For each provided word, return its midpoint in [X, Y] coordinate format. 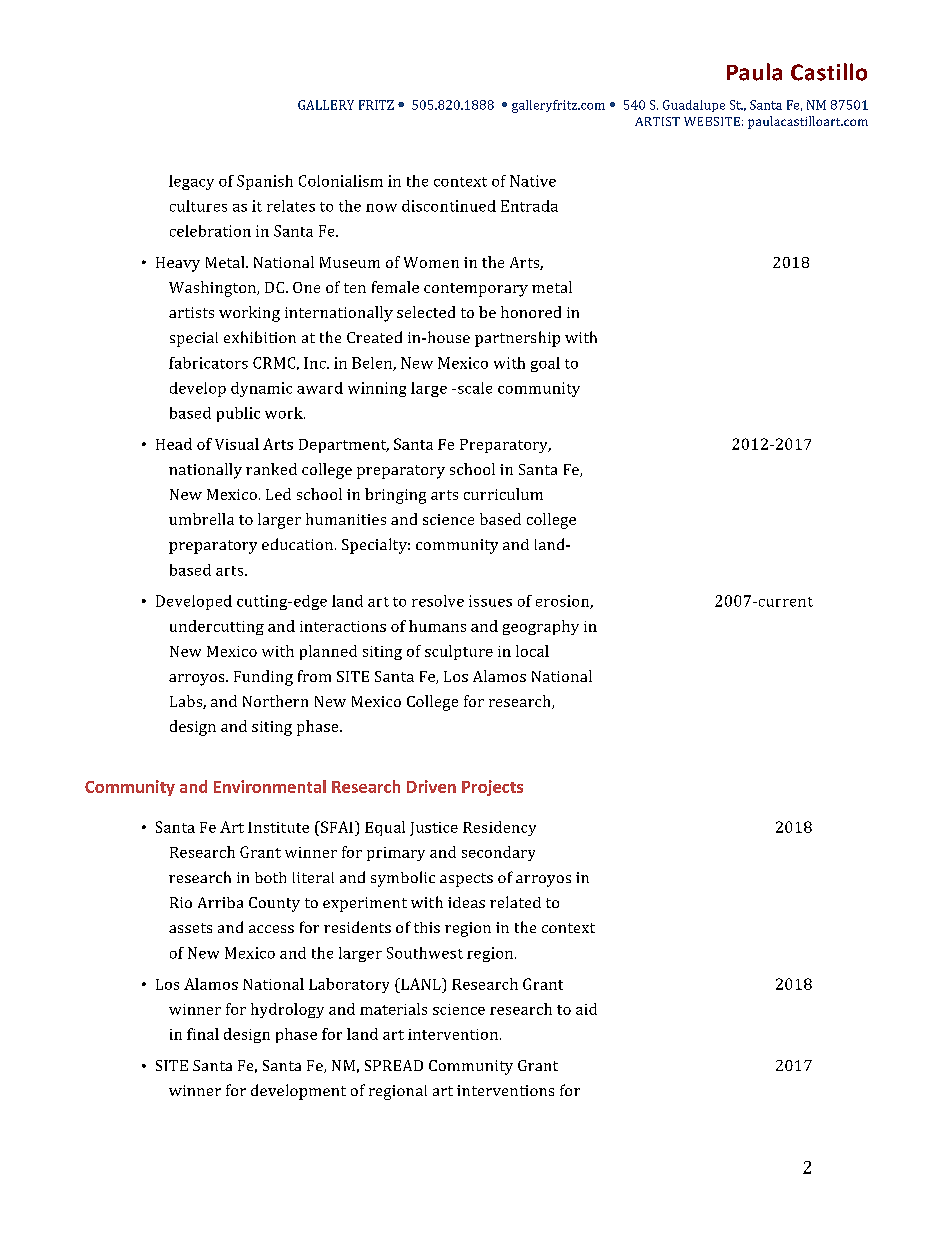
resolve [438, 601]
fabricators [208, 363]
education [297, 544]
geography [541, 627]
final [203, 1034]
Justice [434, 829]
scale [473, 388]
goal [545, 364]
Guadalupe [694, 106]
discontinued [449, 206]
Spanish [265, 182]
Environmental [270, 786]
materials [393, 1009]
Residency [499, 828]
